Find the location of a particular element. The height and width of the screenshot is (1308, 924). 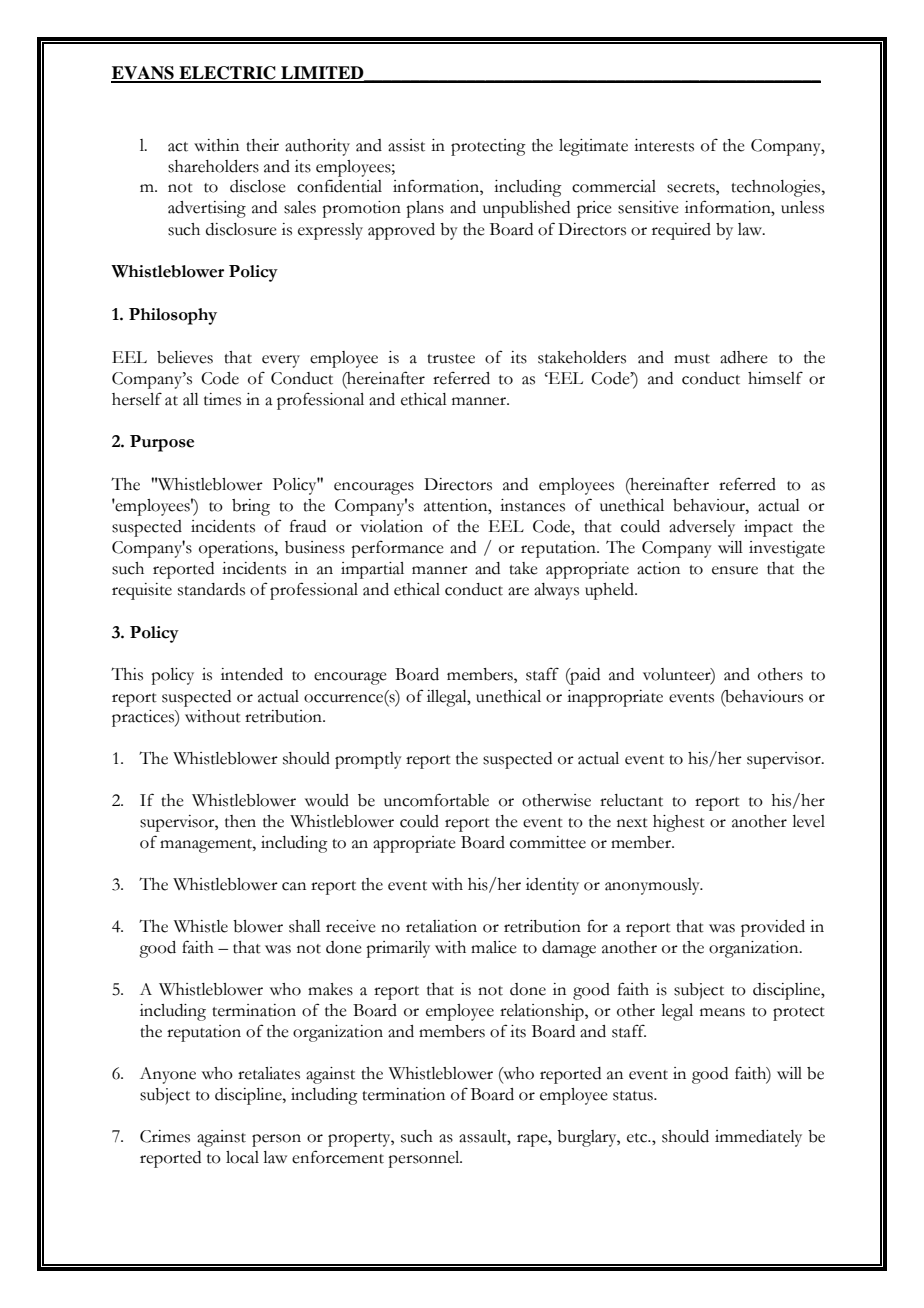

always is located at coordinates (556, 591).
